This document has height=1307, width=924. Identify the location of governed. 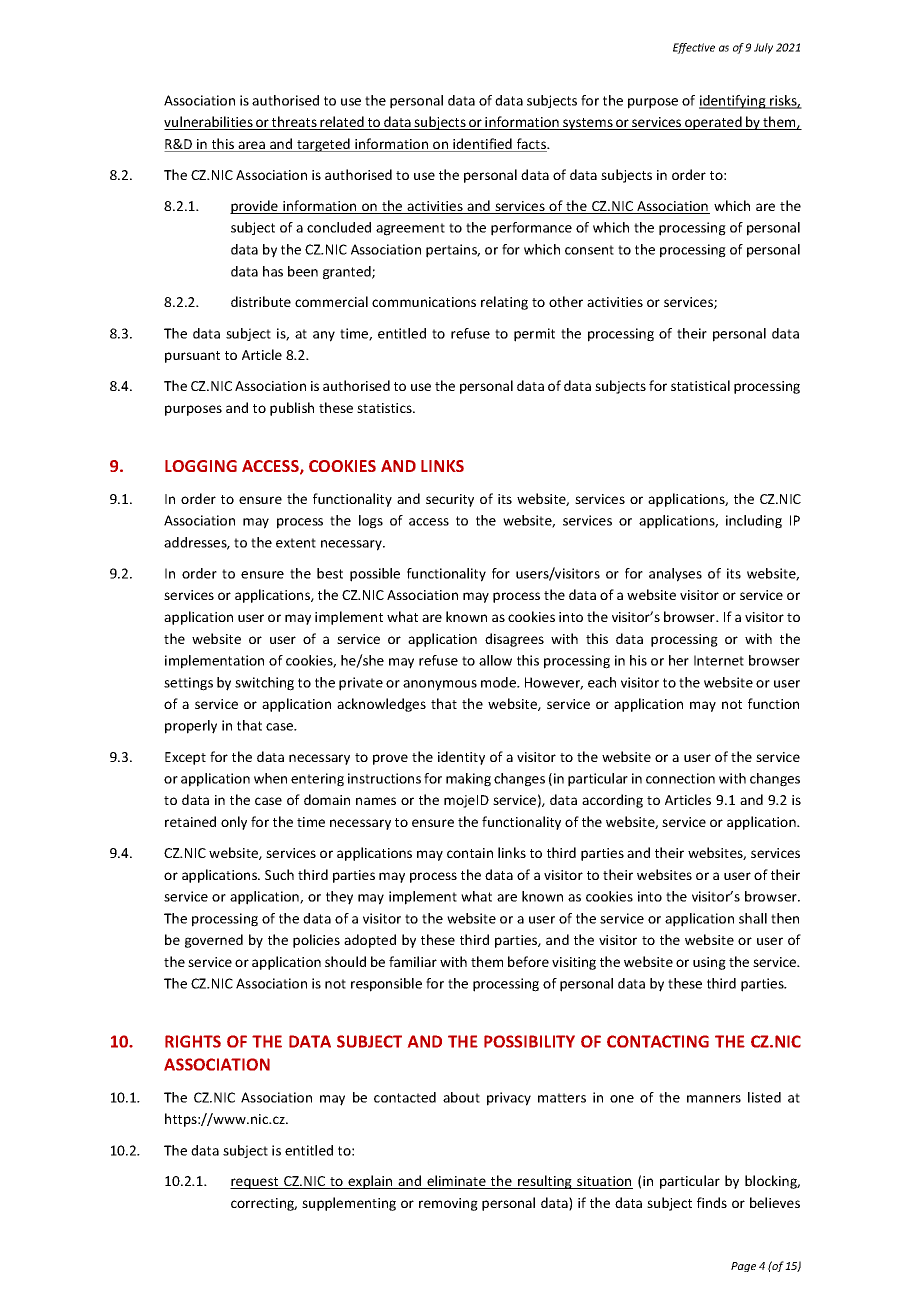
(214, 941).
